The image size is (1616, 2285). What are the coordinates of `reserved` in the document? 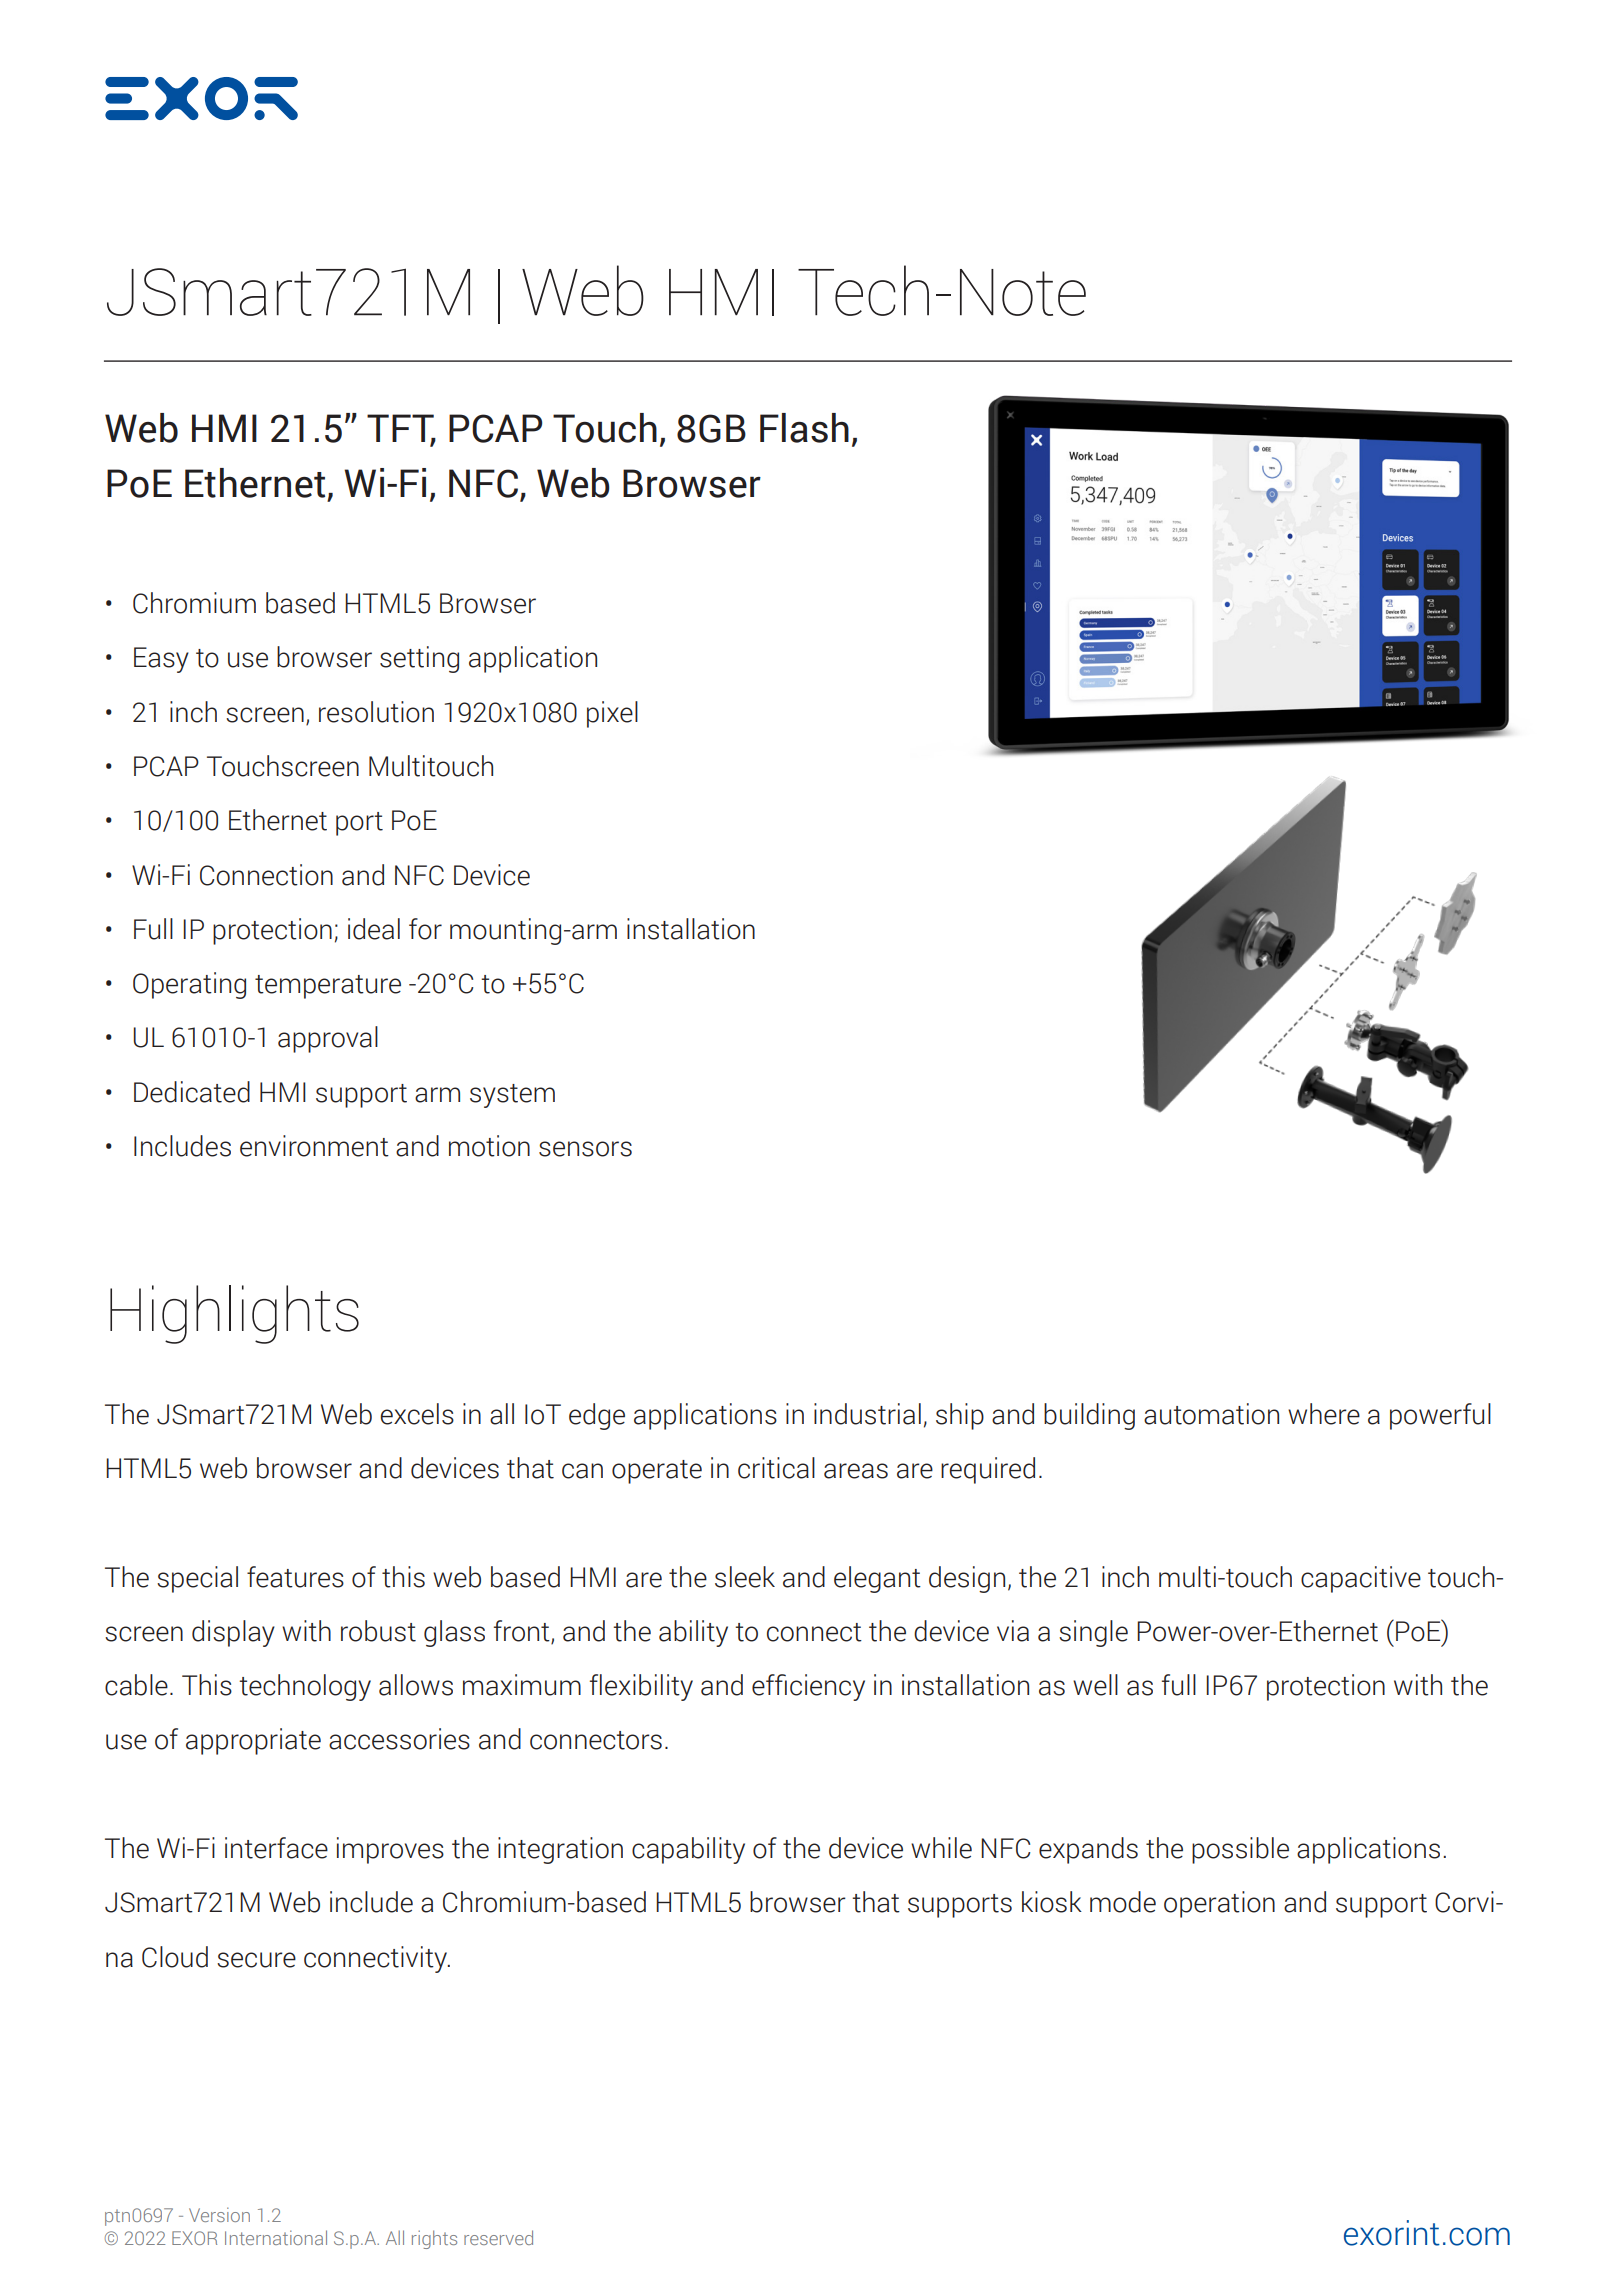 It's located at (498, 2237).
